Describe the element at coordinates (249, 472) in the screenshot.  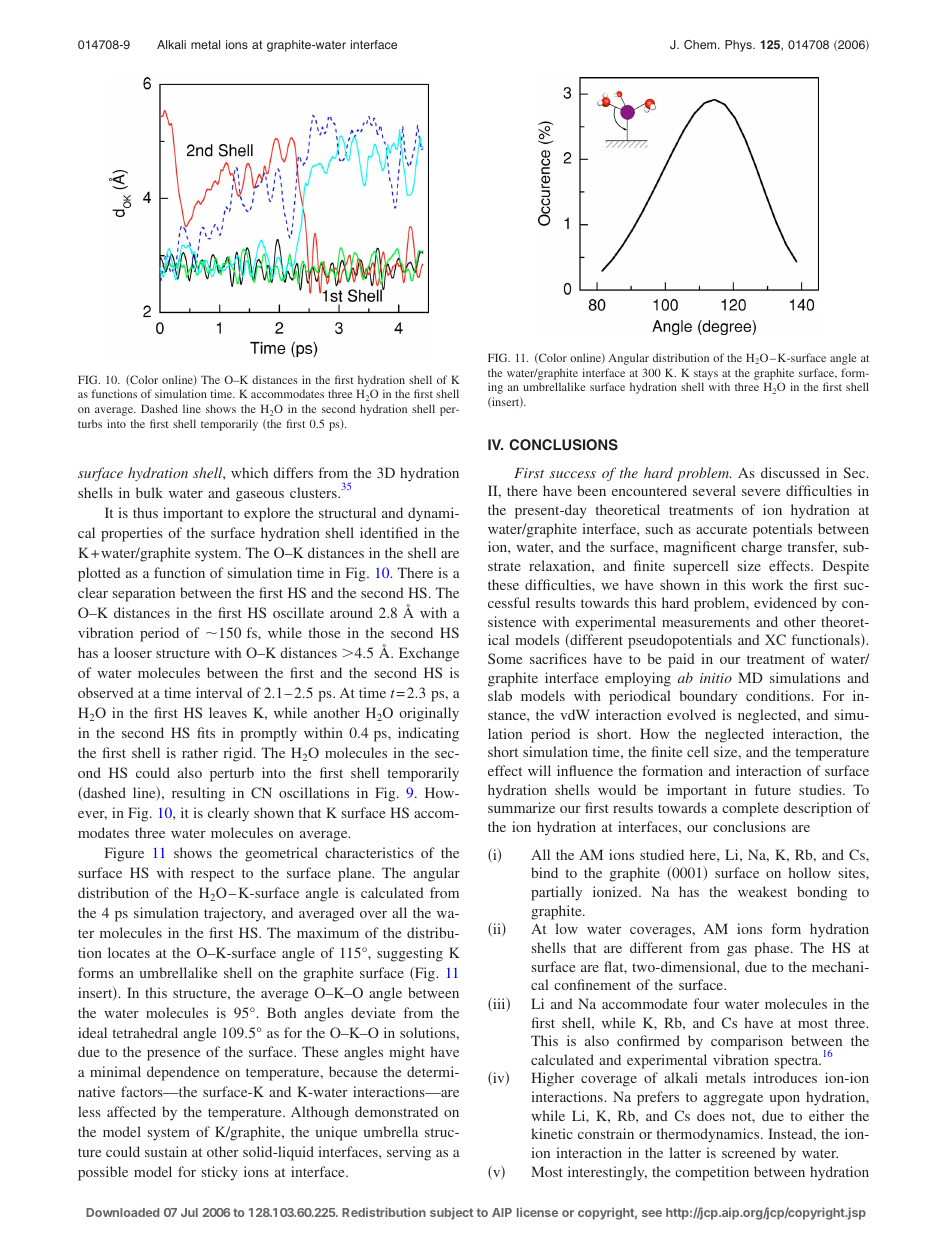
I see `which` at that location.
